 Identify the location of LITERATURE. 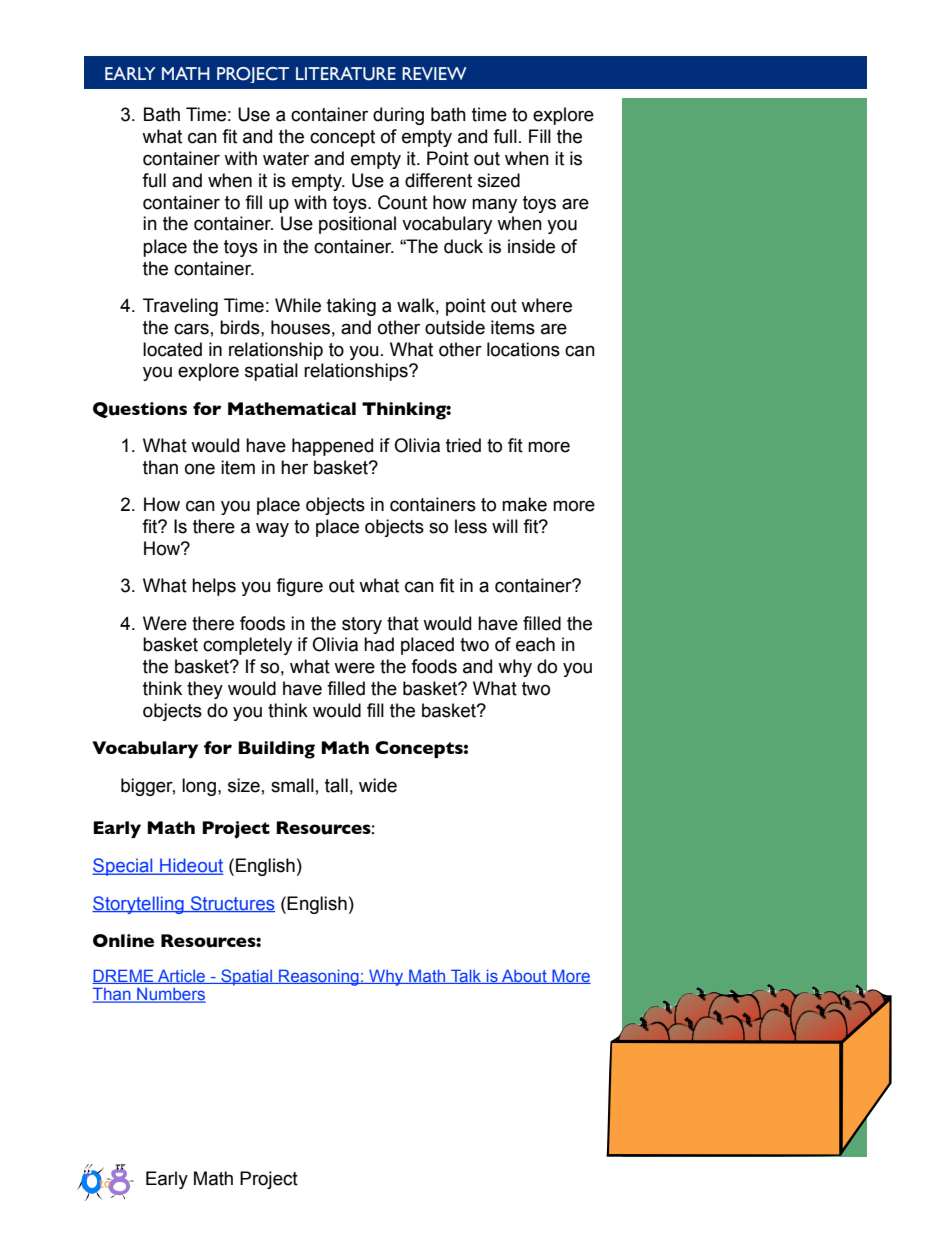
(346, 74).
